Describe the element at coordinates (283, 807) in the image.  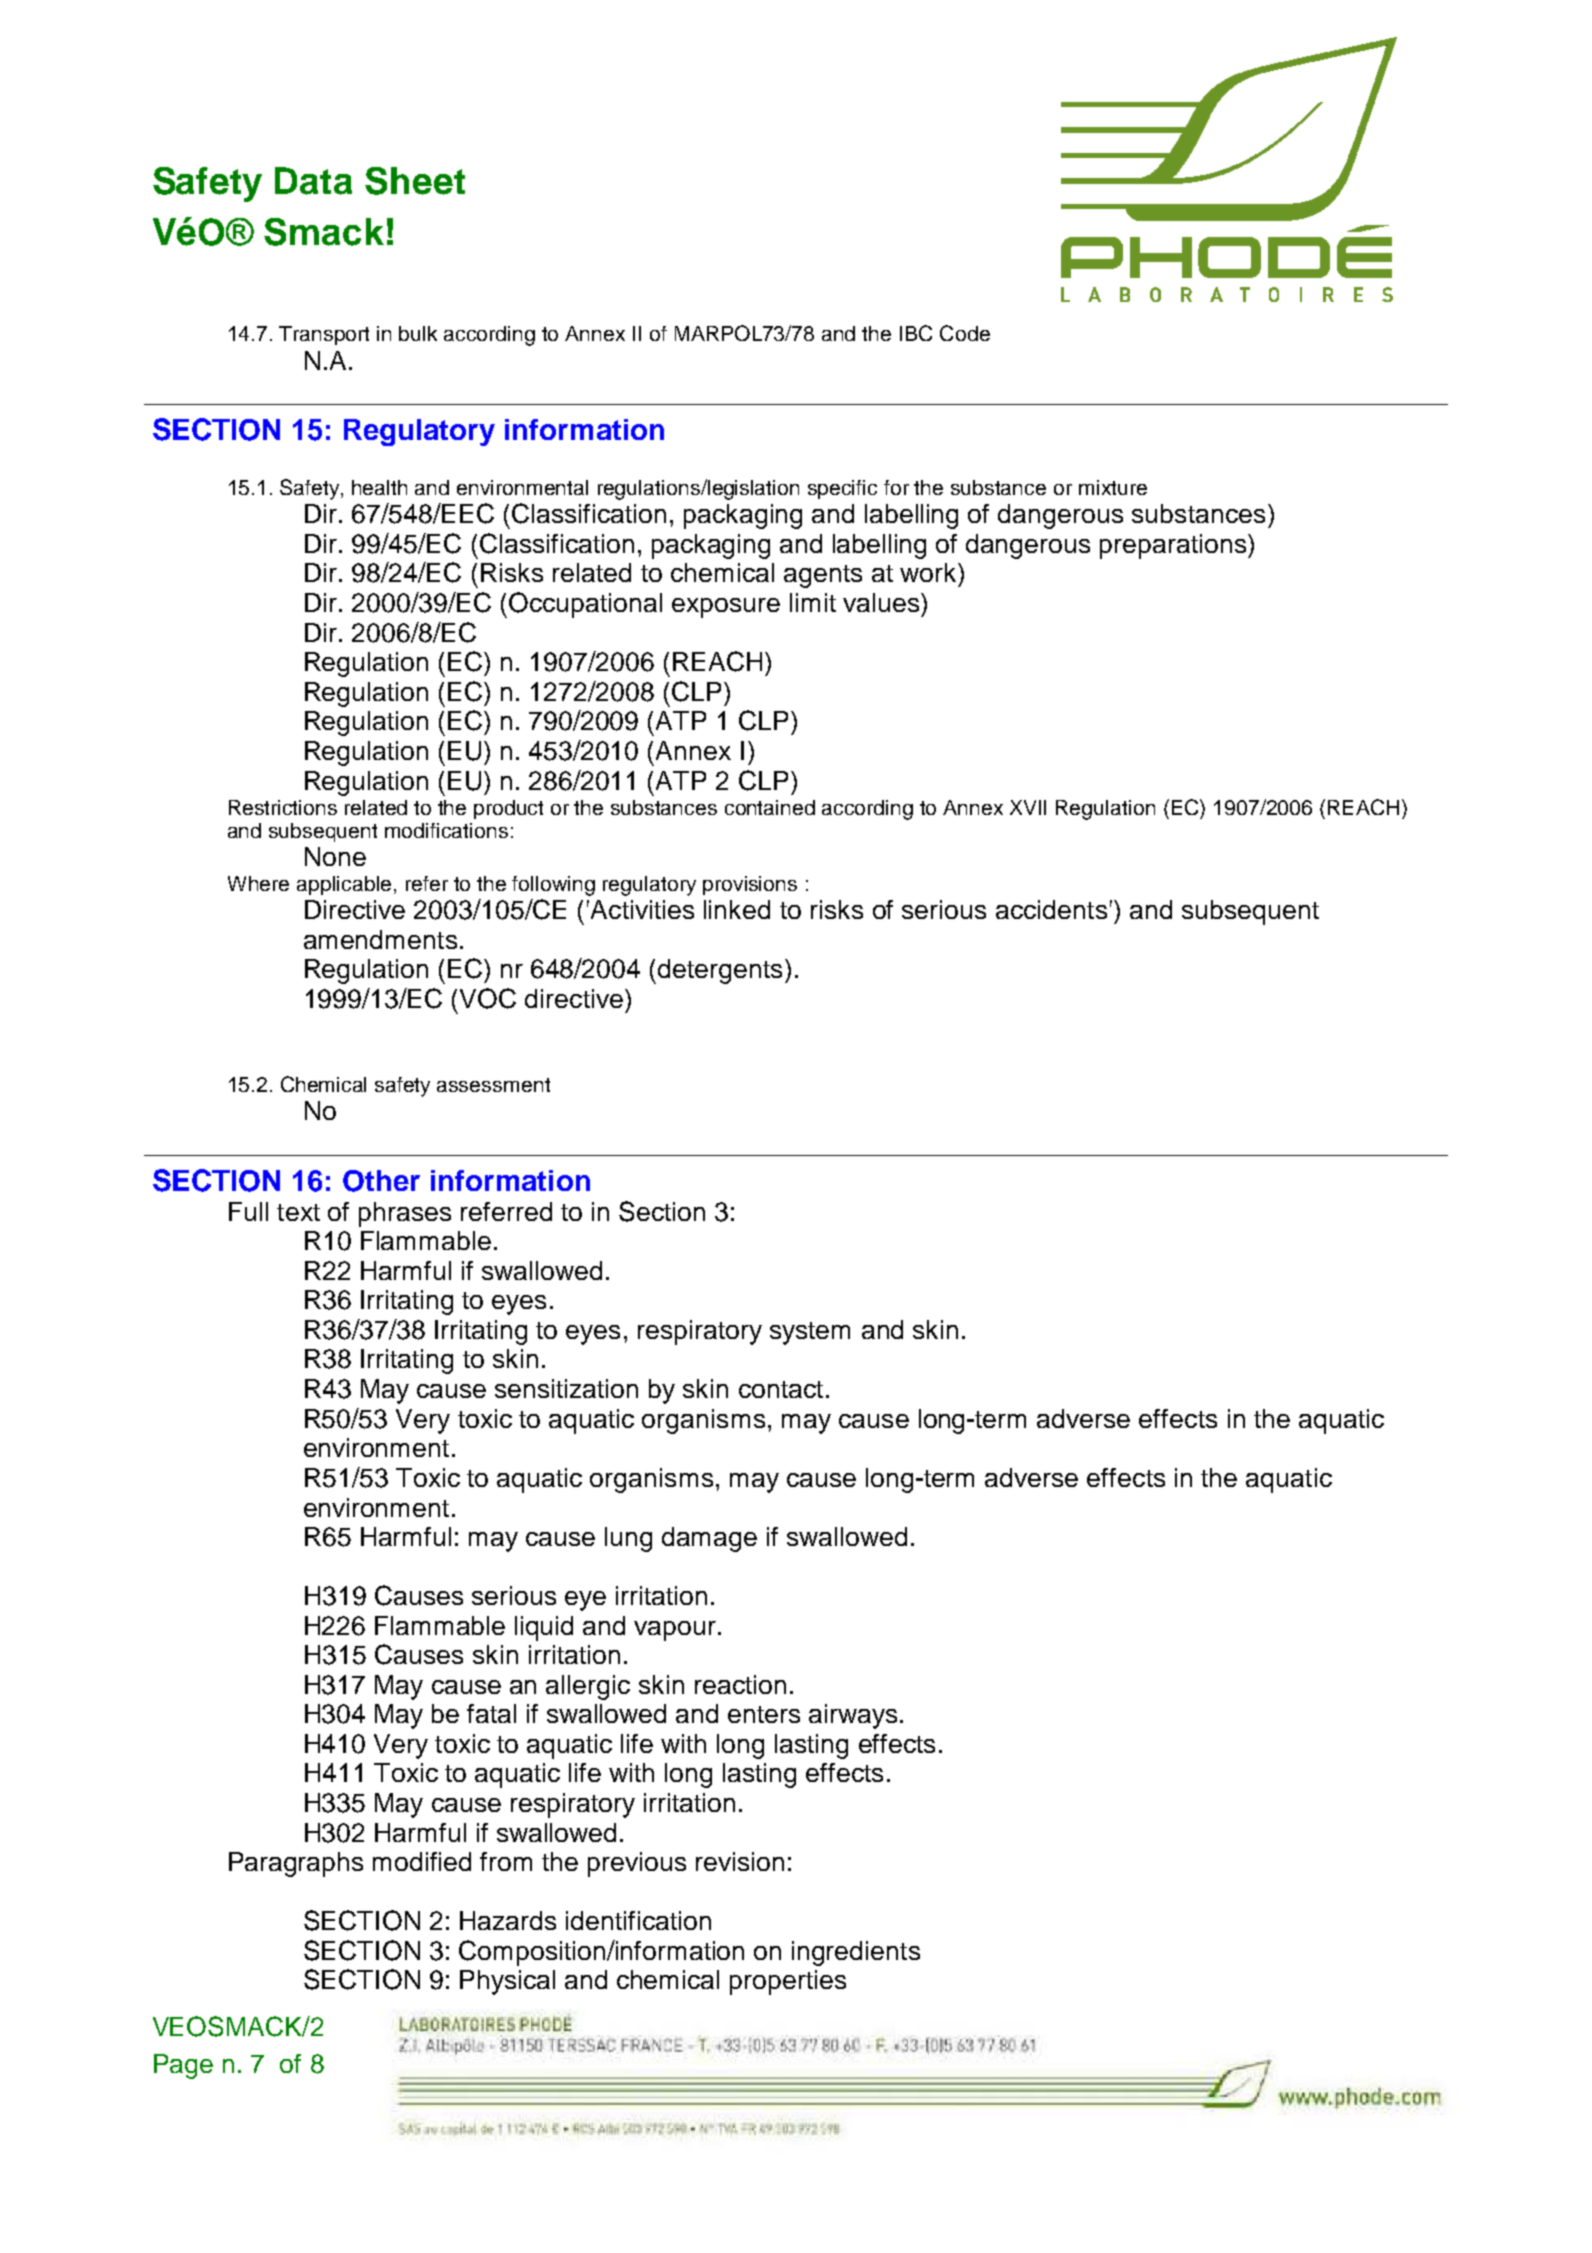
I see `Restrictions` at that location.
